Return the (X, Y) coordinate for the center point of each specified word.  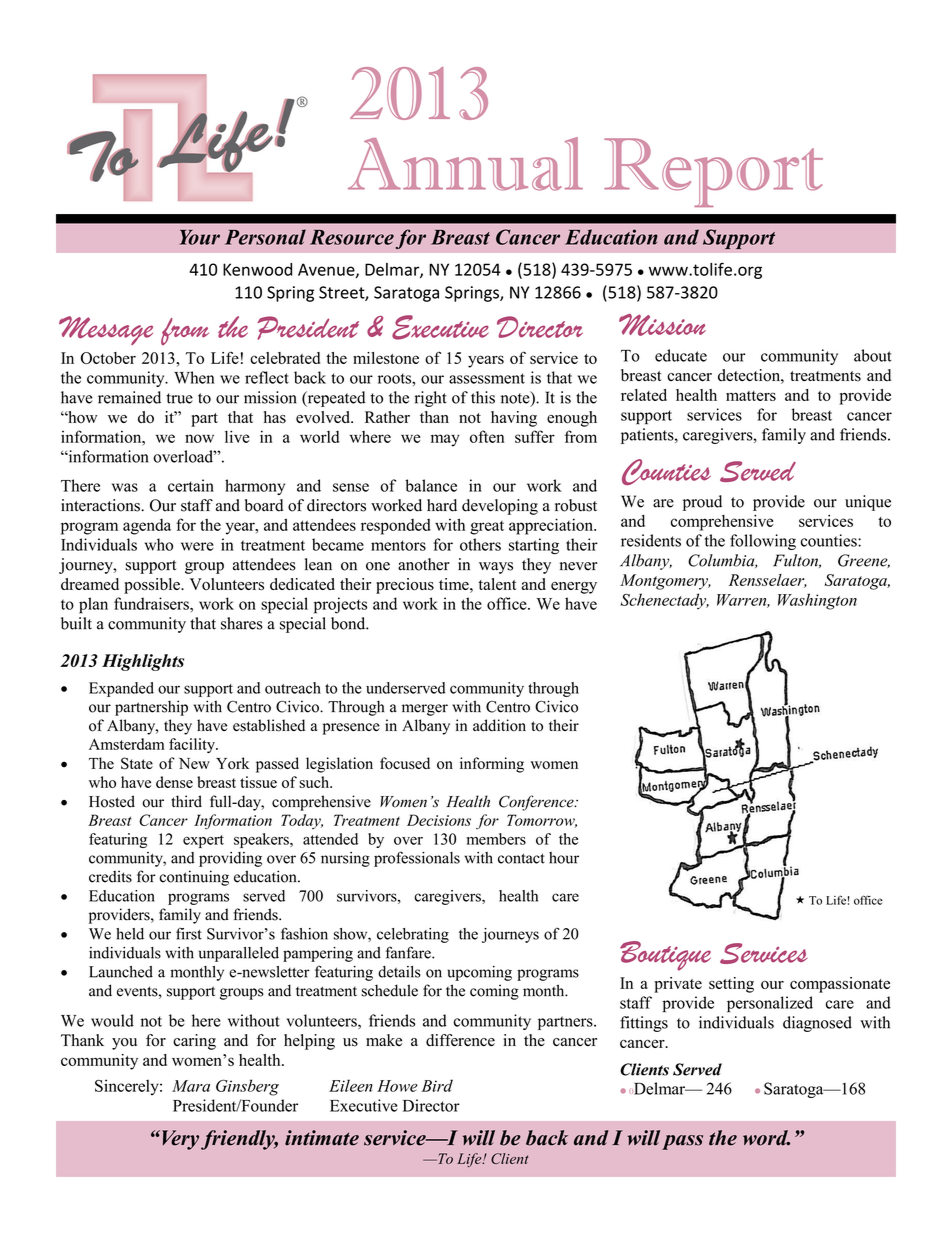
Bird (437, 1085)
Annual (465, 164)
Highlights (143, 662)
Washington (817, 601)
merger (425, 710)
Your (200, 237)
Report (713, 172)
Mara (191, 1086)
